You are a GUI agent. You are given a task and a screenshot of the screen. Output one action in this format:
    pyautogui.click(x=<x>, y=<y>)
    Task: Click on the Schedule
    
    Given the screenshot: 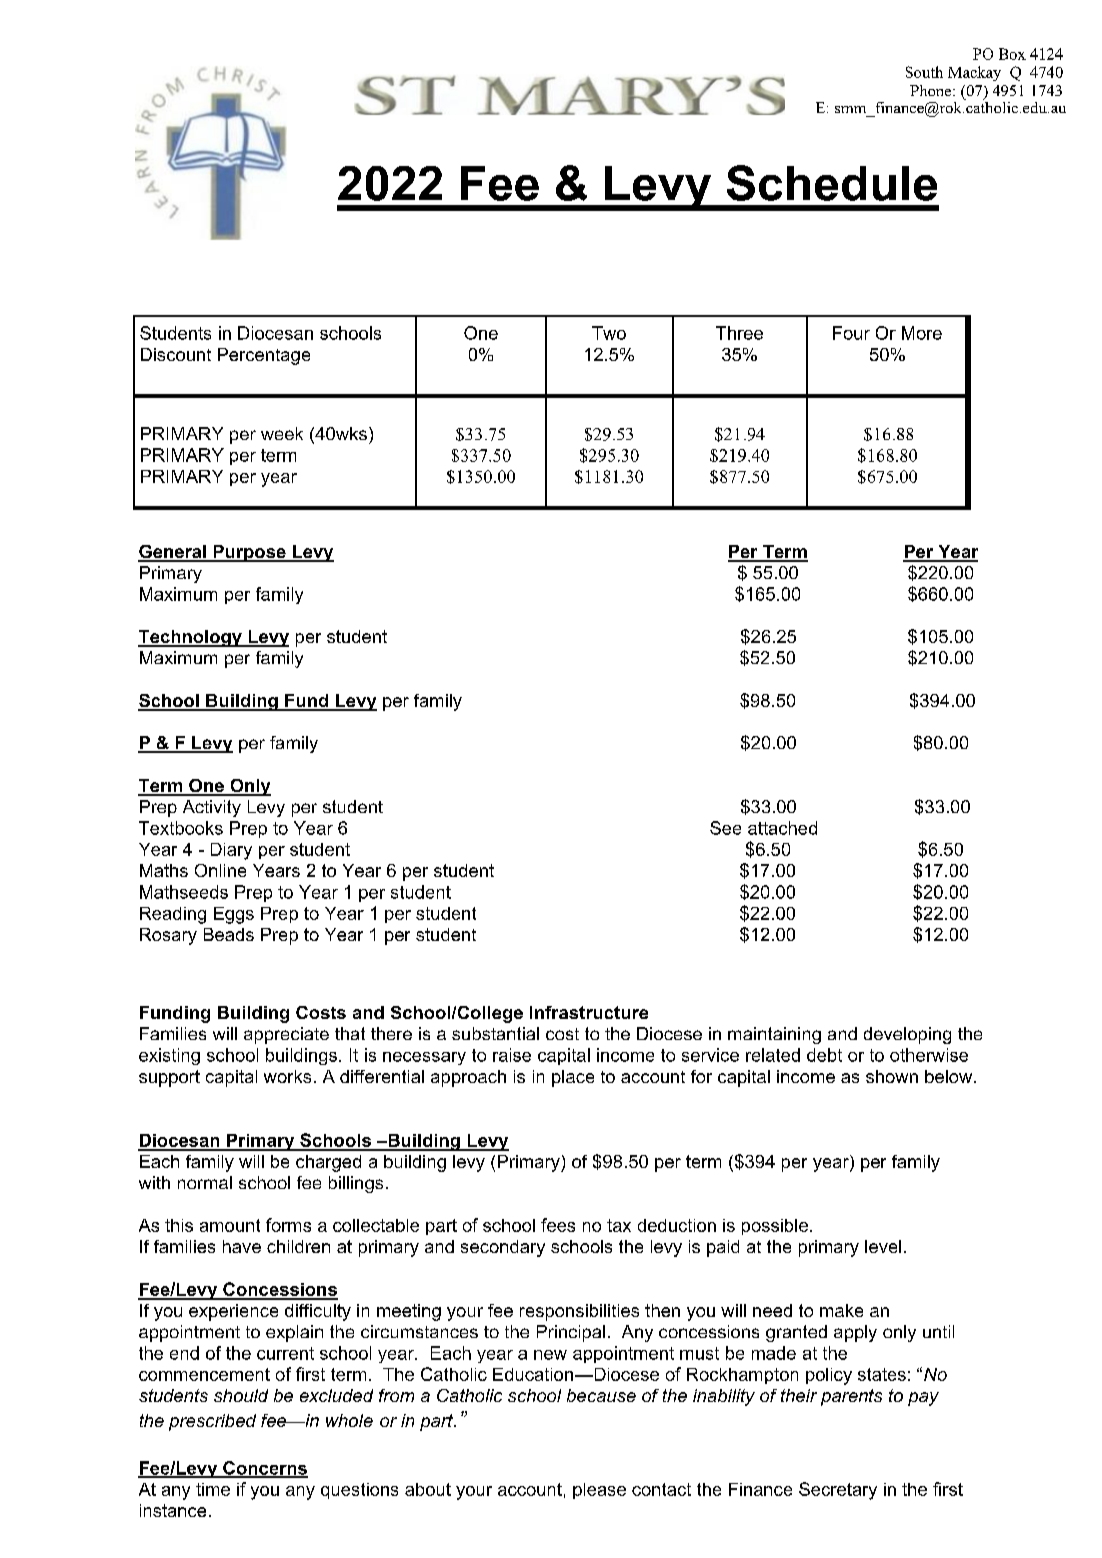 What is the action you would take?
    pyautogui.click(x=832, y=183)
